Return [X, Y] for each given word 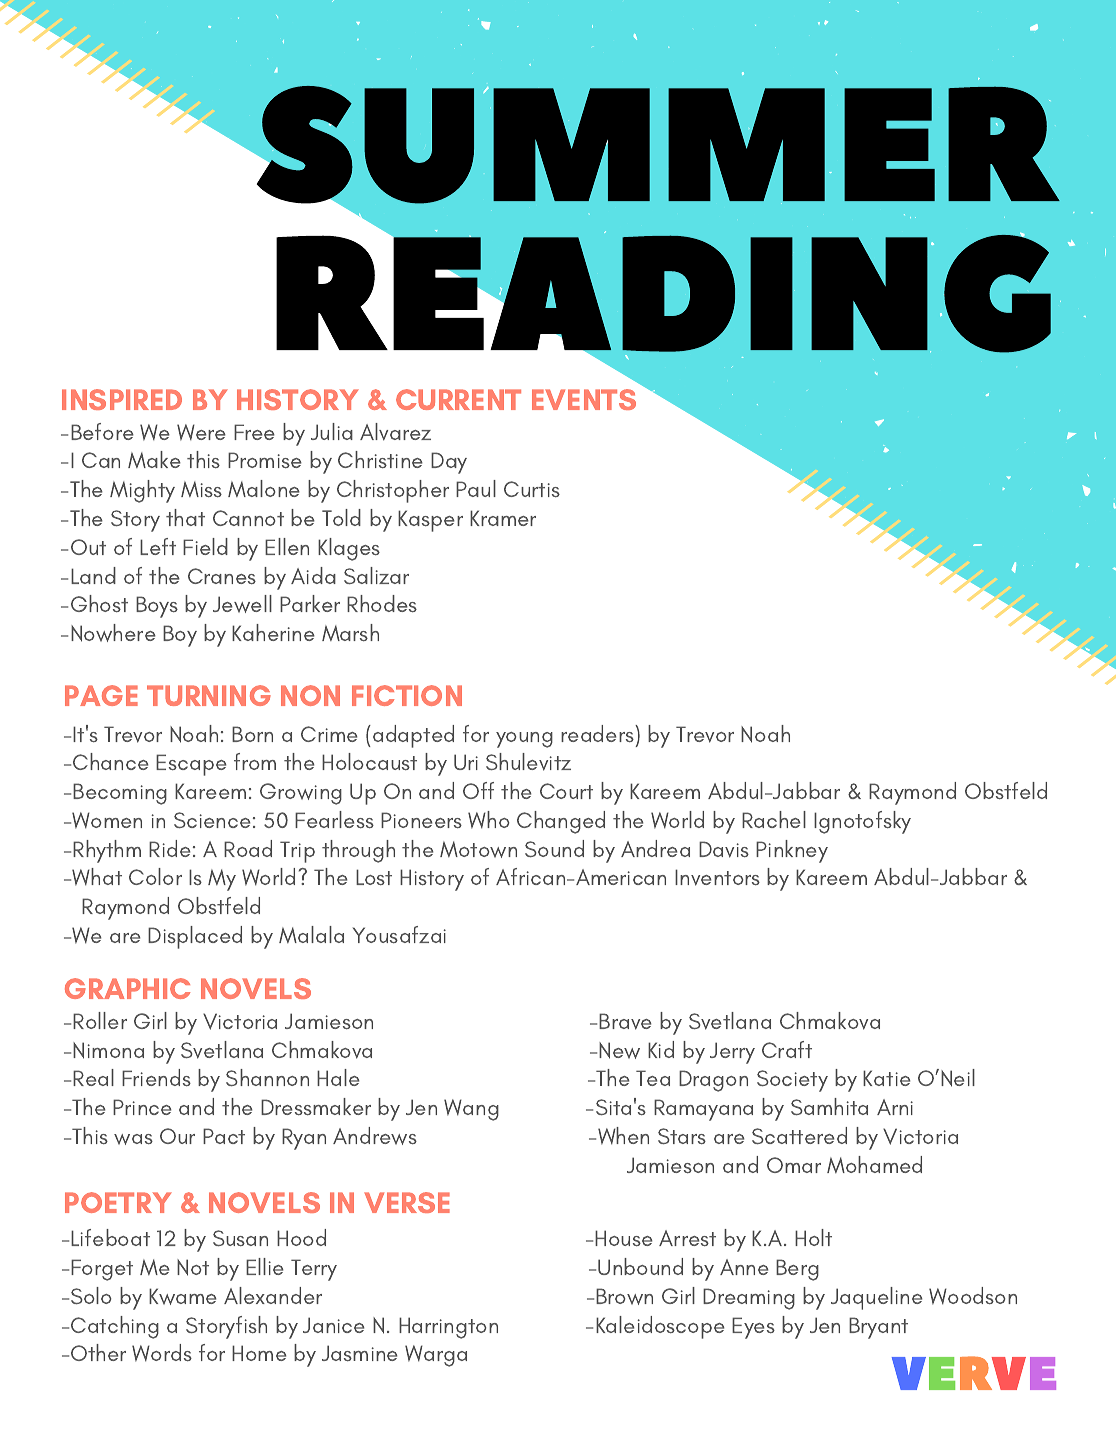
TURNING [209, 695]
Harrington [448, 1328]
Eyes [753, 1328]
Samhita [829, 1106]
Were [201, 432]
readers [598, 733]
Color [155, 876]
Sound [554, 848]
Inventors [717, 877]
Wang [471, 1110]
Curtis [532, 489]
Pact [224, 1136]
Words [162, 1353]
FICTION [407, 695]
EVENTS [584, 399]
